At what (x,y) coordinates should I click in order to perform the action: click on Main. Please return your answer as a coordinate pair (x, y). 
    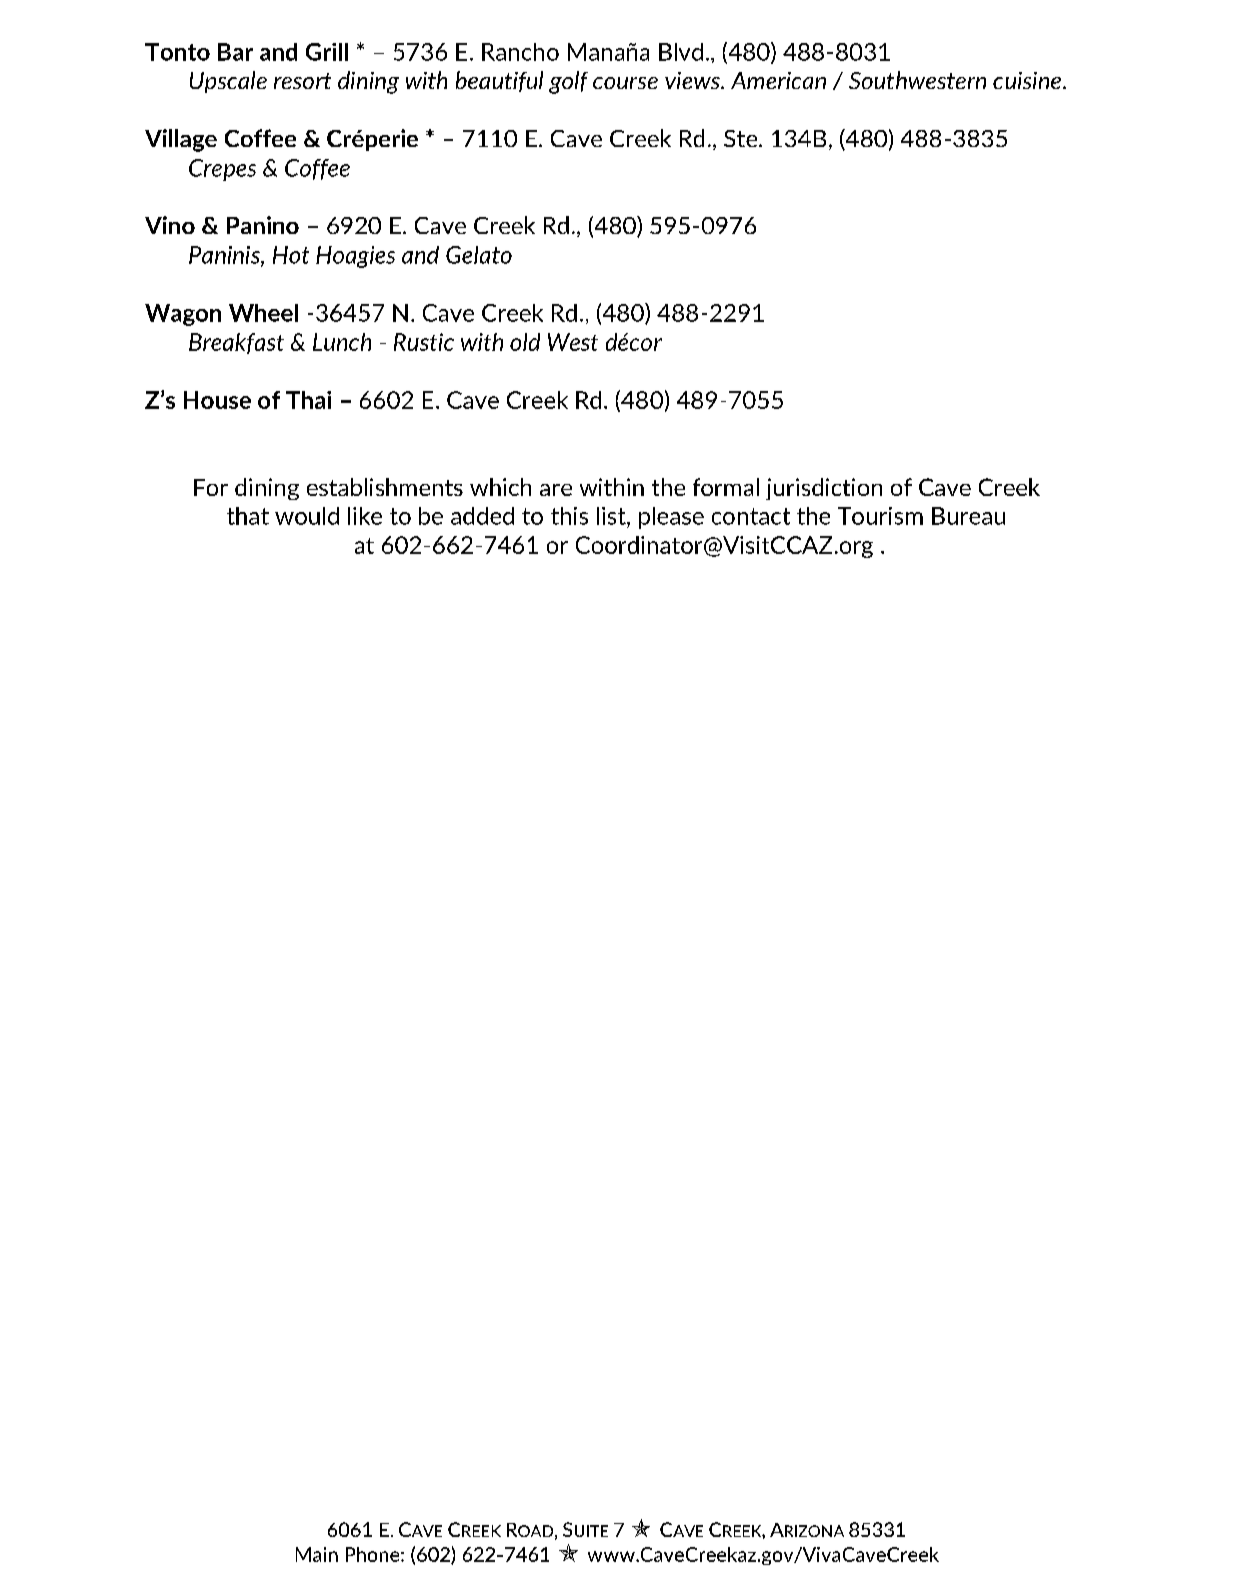
    Looking at the image, I should click on (317, 1554).
